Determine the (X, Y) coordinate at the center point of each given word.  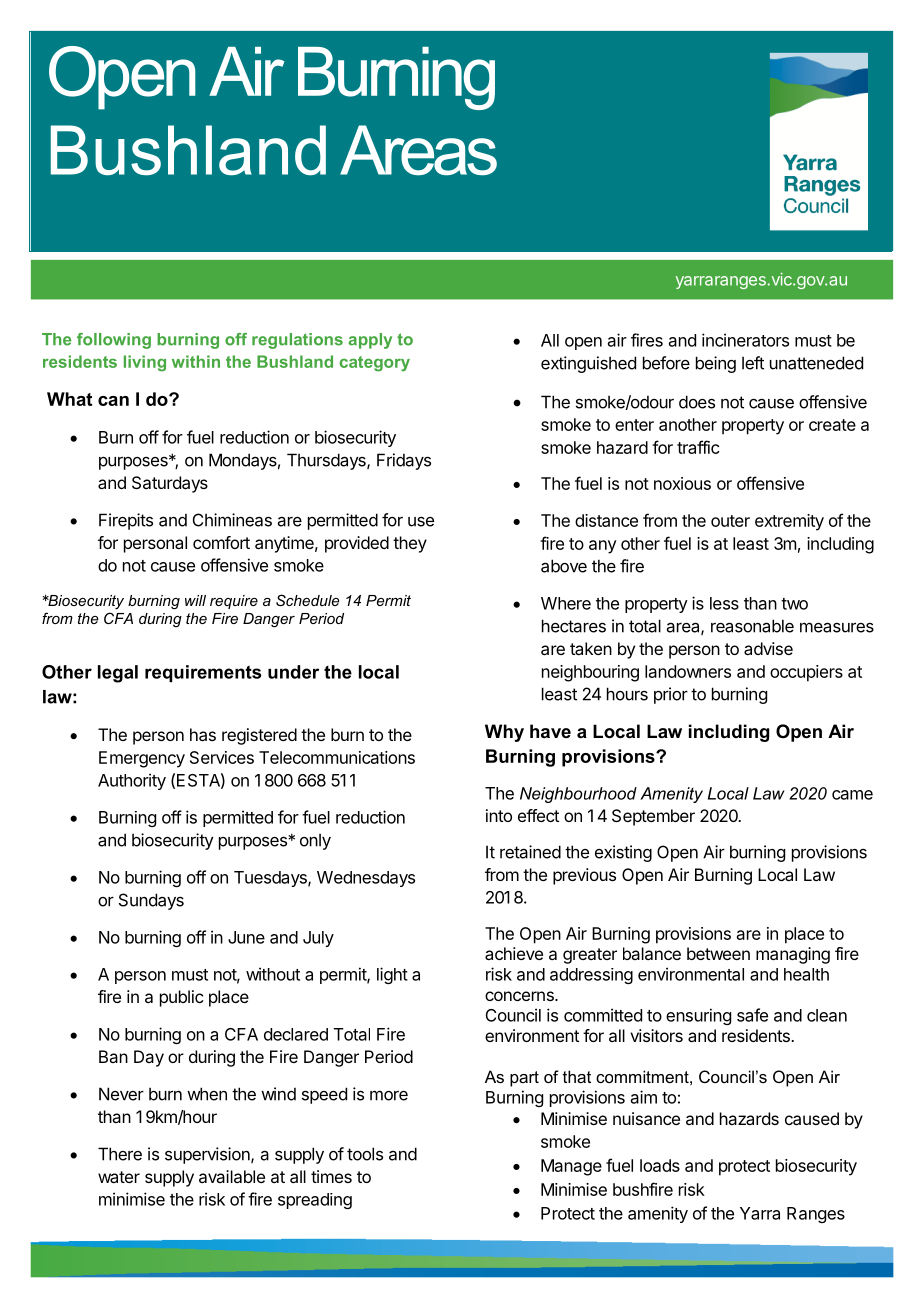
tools (365, 1154)
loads (660, 1165)
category (375, 364)
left (753, 363)
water (119, 1177)
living (145, 363)
